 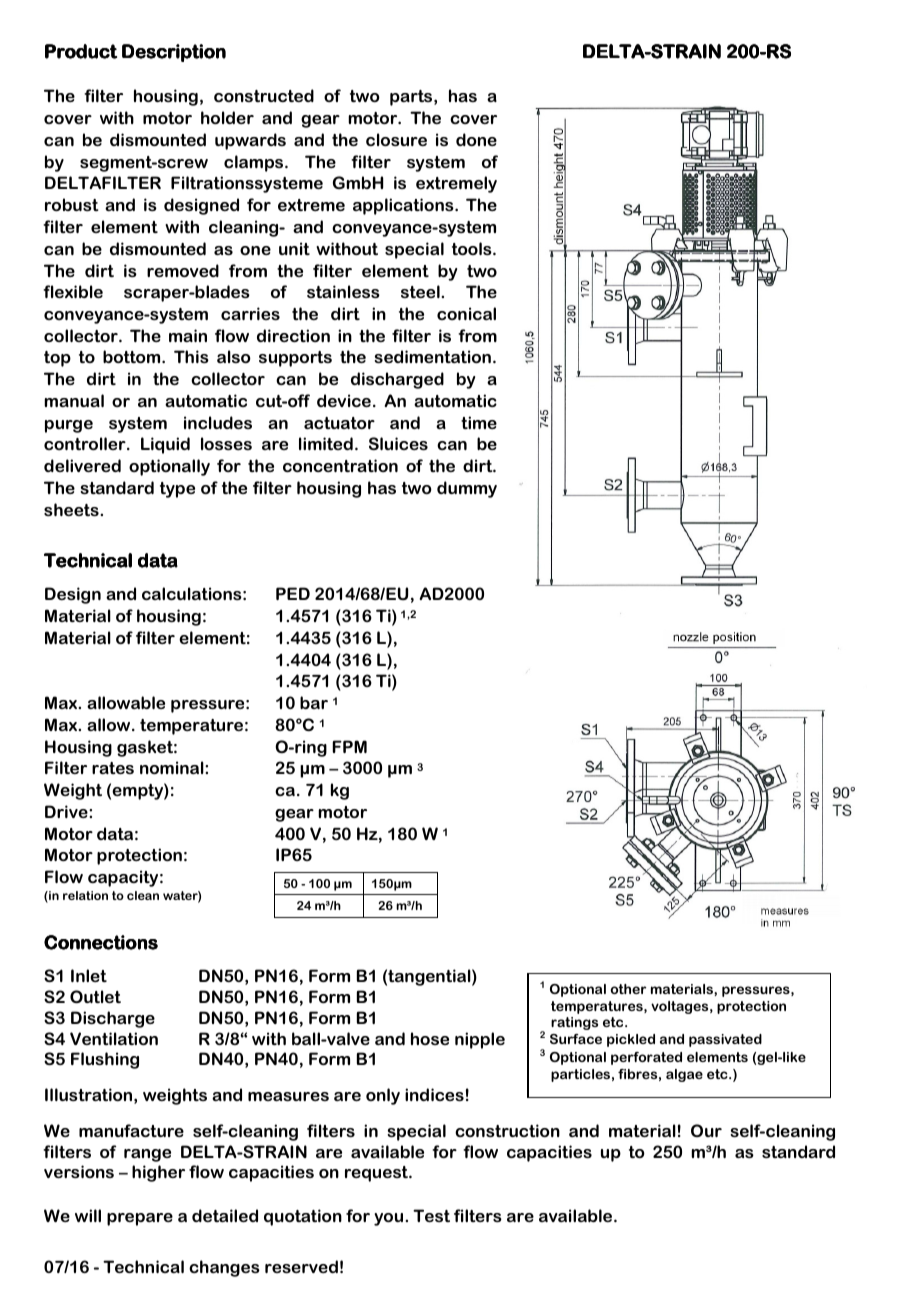 I want to click on sedimentation, so click(x=432, y=356).
